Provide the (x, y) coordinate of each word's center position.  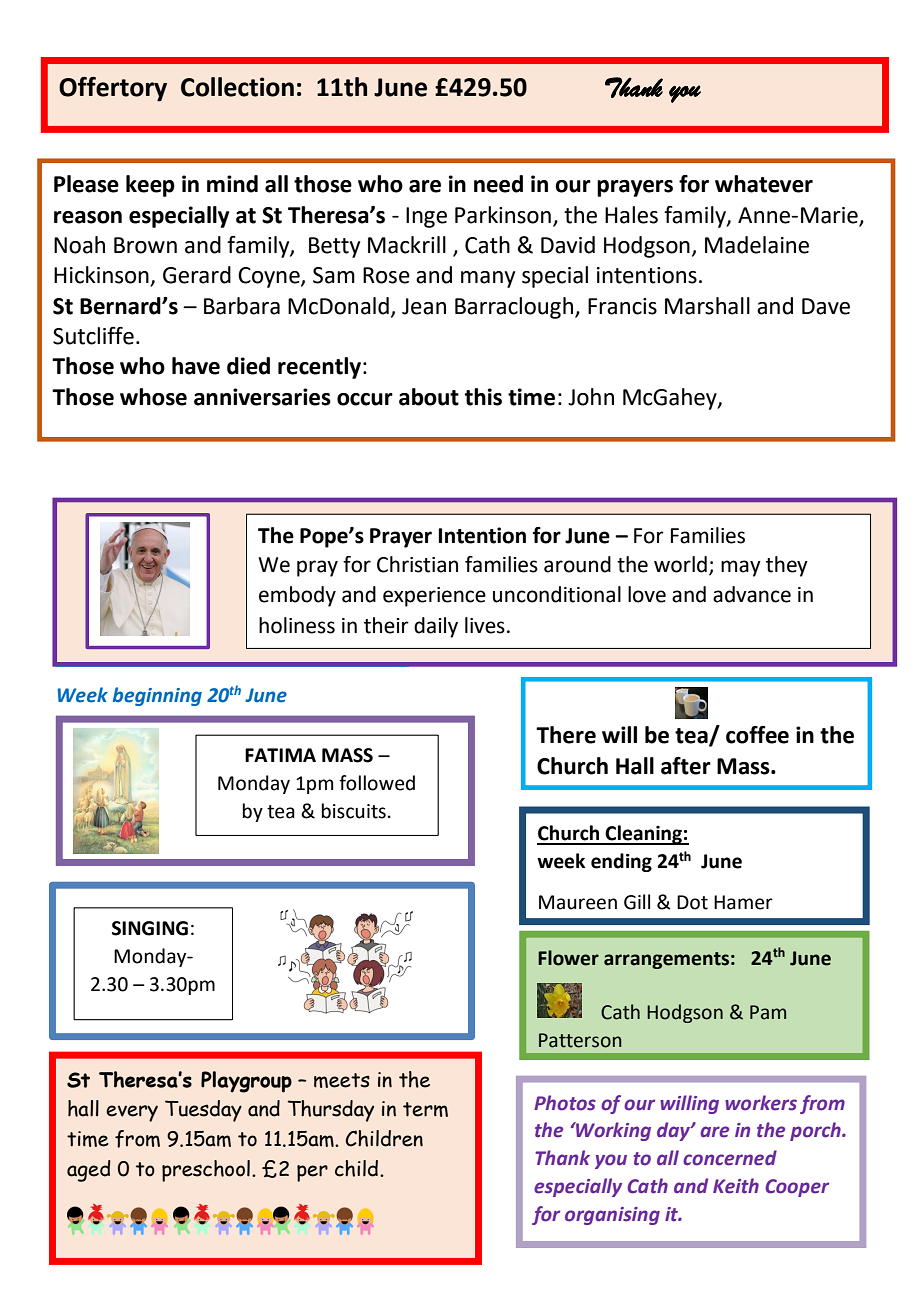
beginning (157, 696)
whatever (764, 184)
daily (436, 627)
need (498, 184)
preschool (206, 1171)
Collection (237, 87)
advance (752, 594)
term (425, 1109)
